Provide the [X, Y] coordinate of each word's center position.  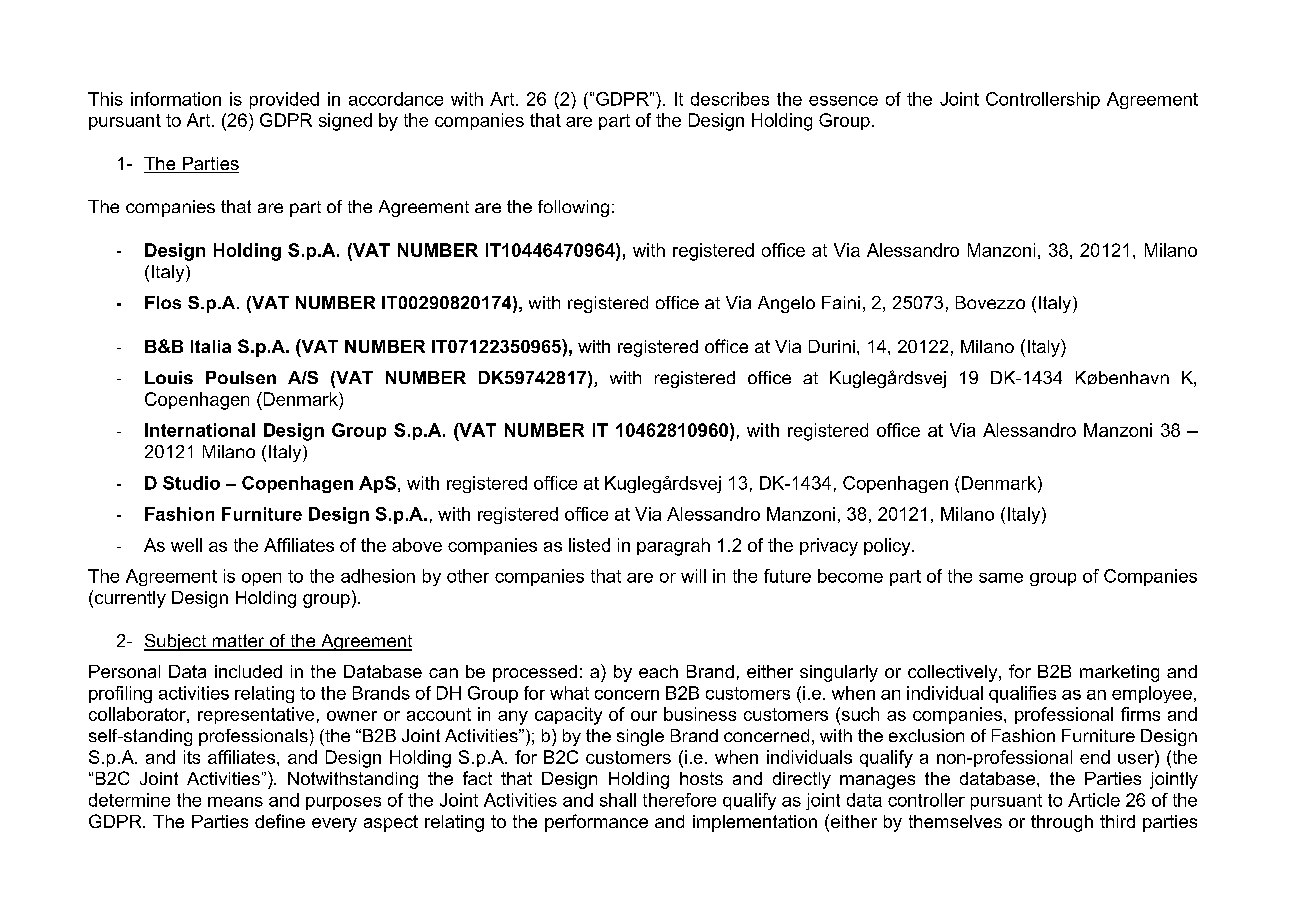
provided [284, 100]
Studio [191, 483]
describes [730, 99]
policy [888, 547]
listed [589, 545]
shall [618, 800]
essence [843, 101]
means [235, 802]
